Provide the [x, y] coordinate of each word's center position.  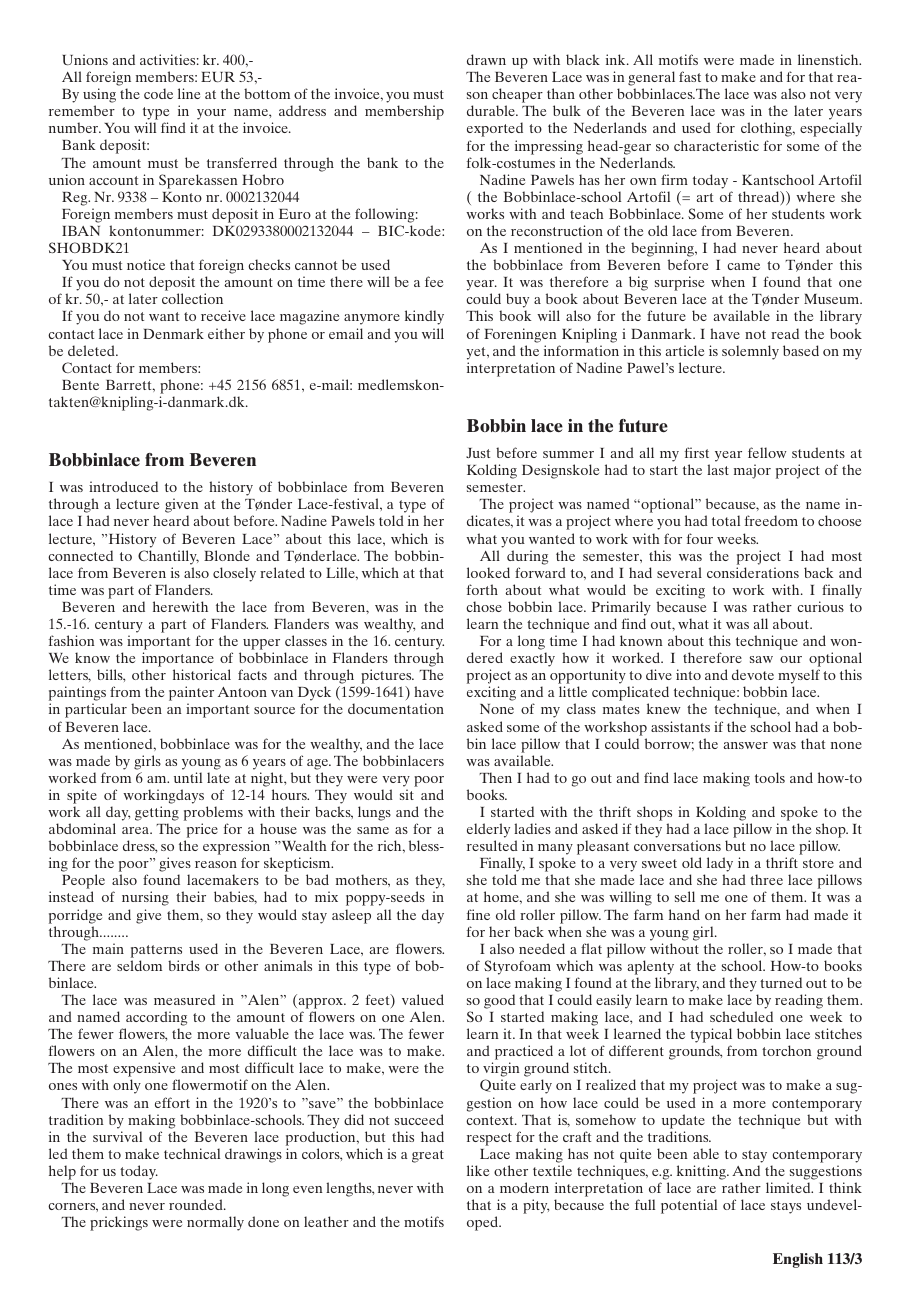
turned [781, 982]
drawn [486, 59]
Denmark [173, 333]
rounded [197, 1204]
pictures [386, 678]
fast [690, 76]
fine [478, 914]
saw [761, 659]
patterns [156, 951]
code [158, 93]
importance [178, 661]
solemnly [750, 352]
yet [477, 353]
